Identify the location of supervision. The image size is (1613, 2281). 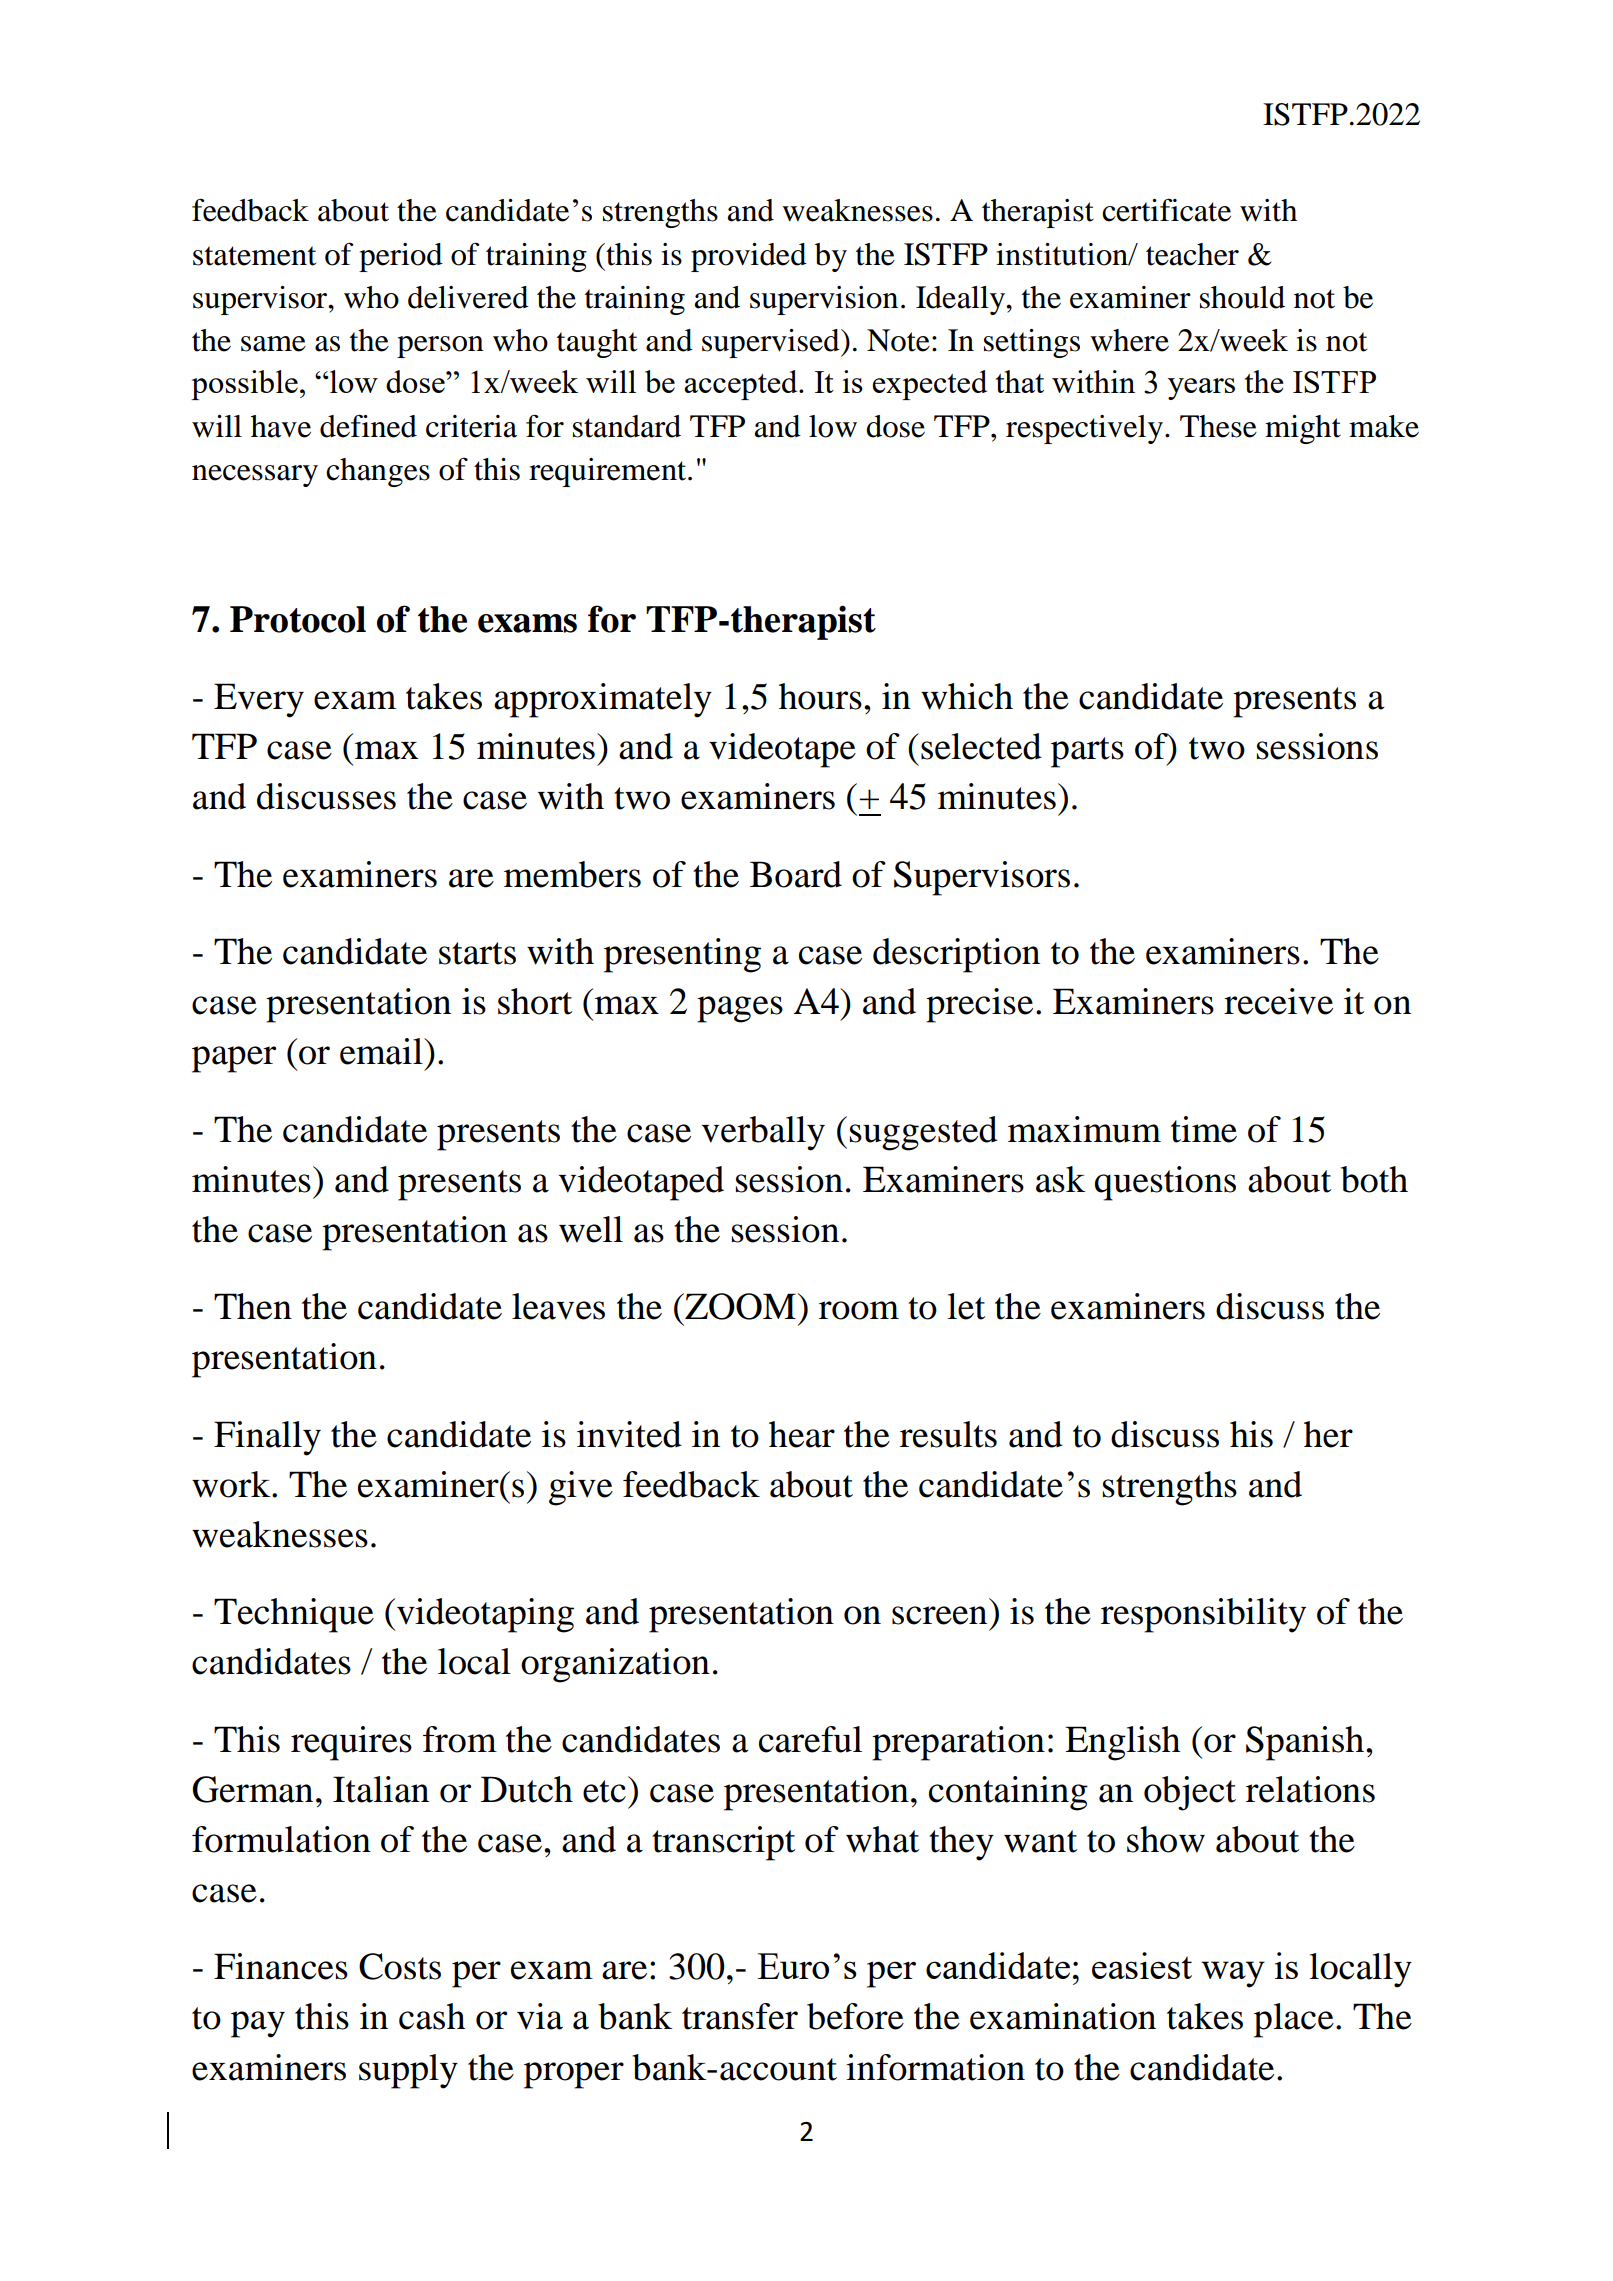
(824, 300).
